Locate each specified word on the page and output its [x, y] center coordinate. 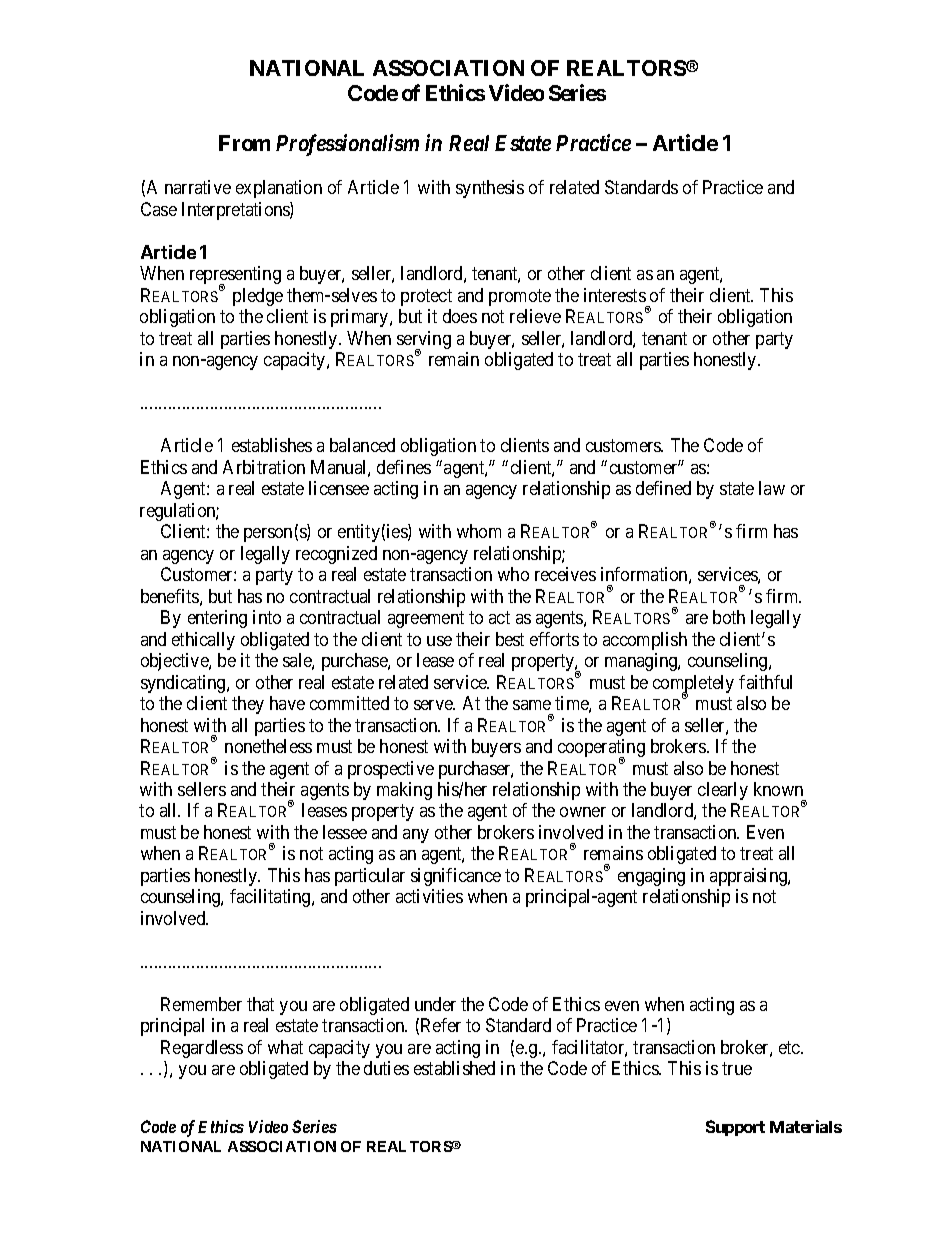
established [454, 1068]
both [729, 617]
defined [663, 488]
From [244, 143]
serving [424, 341]
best [510, 639]
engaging [651, 877]
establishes [272, 445]
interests [615, 295]
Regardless [202, 1049]
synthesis [490, 189]
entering [217, 619]
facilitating [271, 898]
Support [735, 1128]
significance [456, 877]
